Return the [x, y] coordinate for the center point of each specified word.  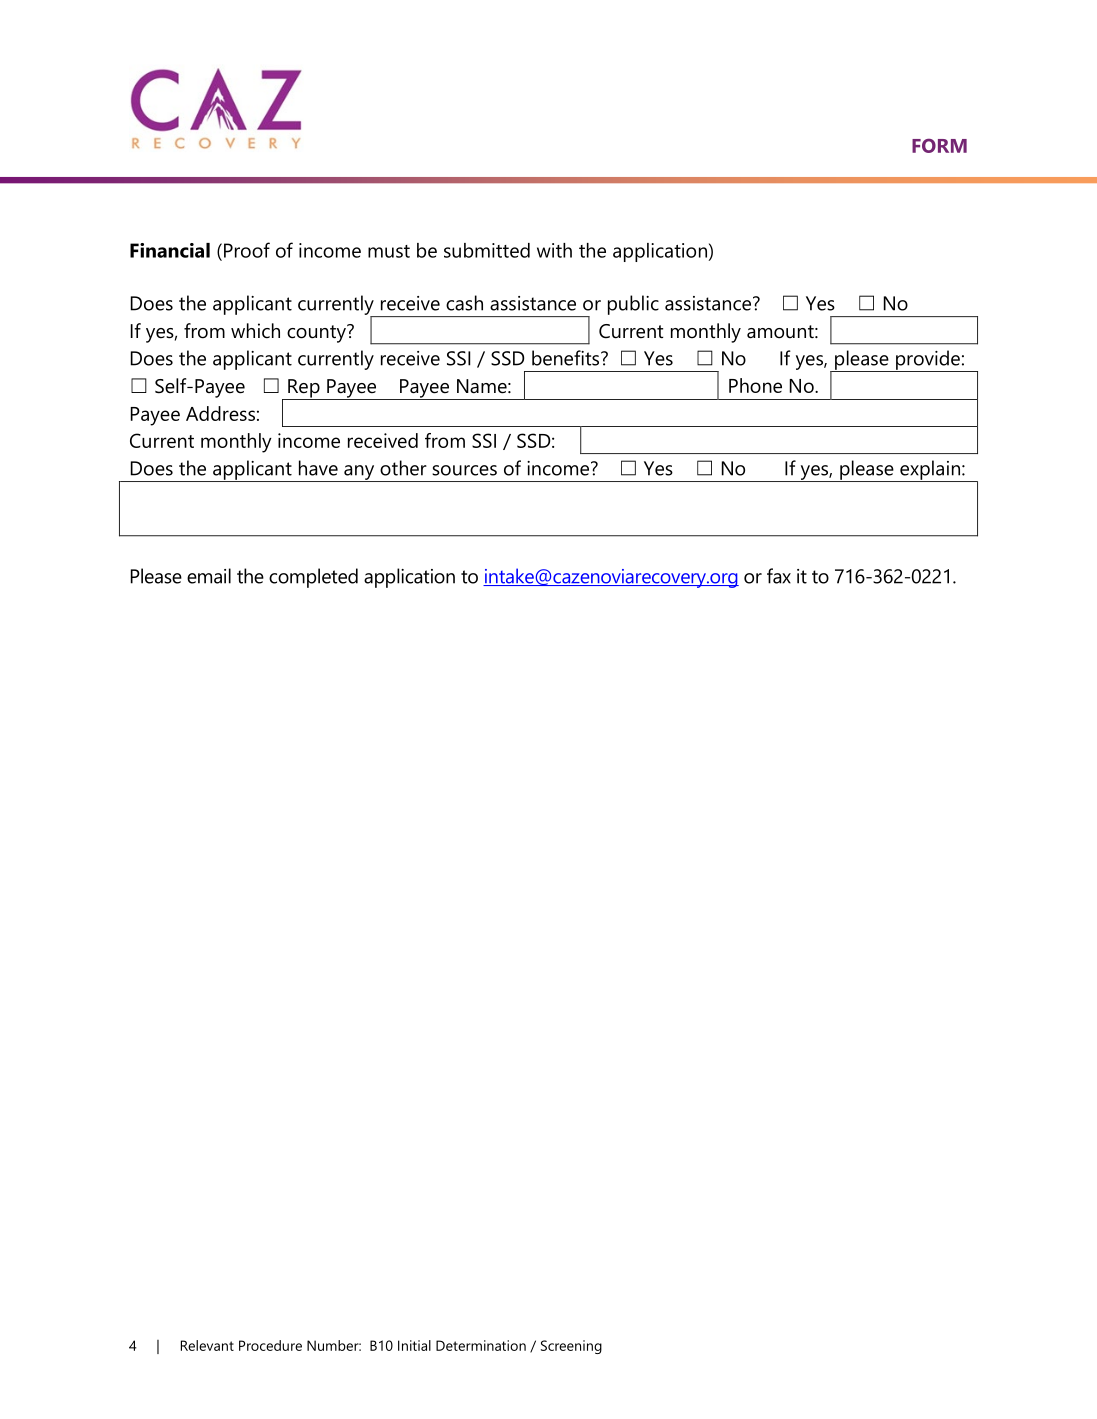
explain [930, 471]
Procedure [270, 1345]
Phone [755, 385]
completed [313, 578]
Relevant [207, 1345]
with [554, 250]
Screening [571, 1347]
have [318, 468]
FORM [939, 146]
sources [464, 470]
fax [779, 576]
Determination [481, 1345]
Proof [247, 250]
